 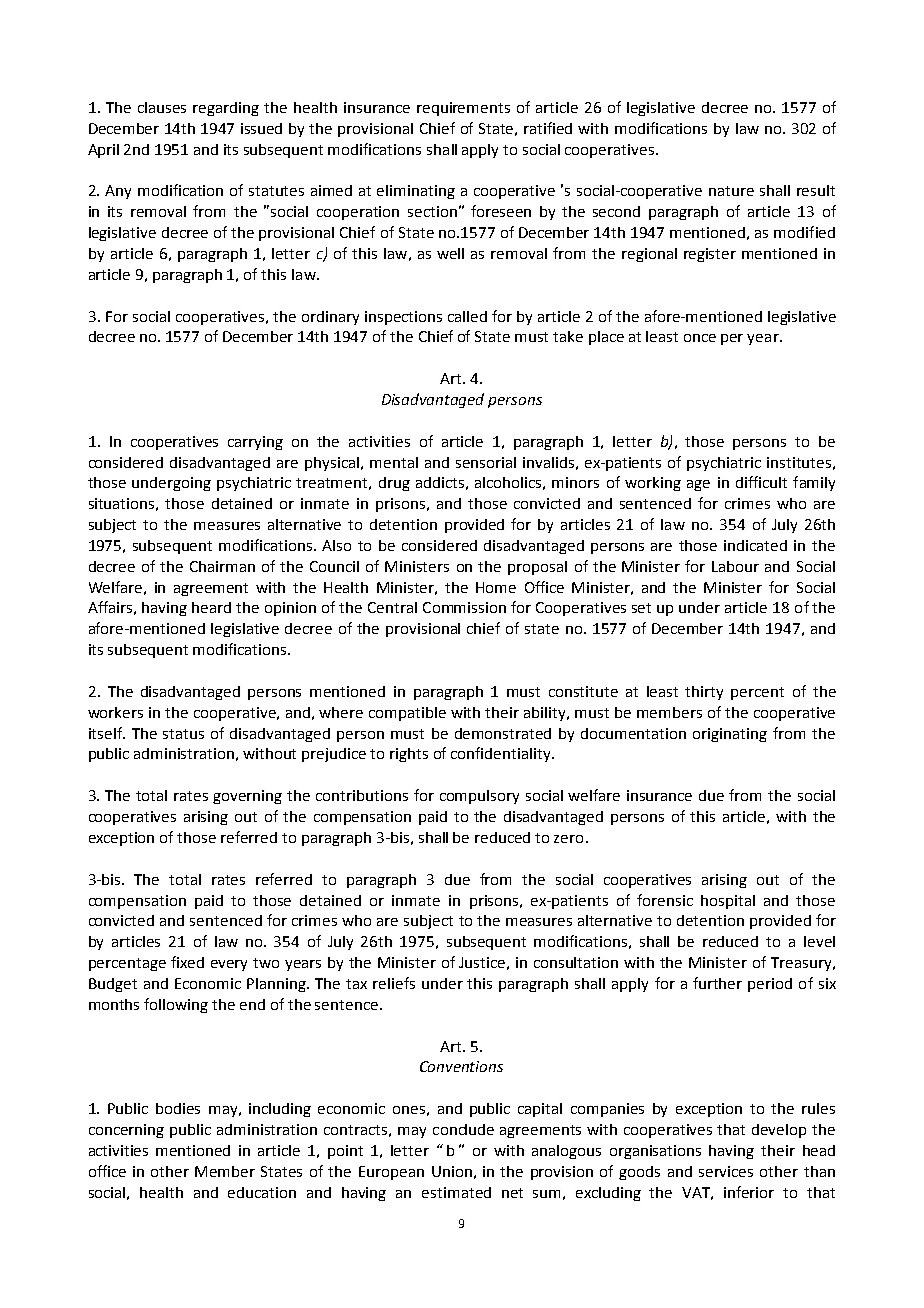 I want to click on carrying, so click(x=255, y=443).
